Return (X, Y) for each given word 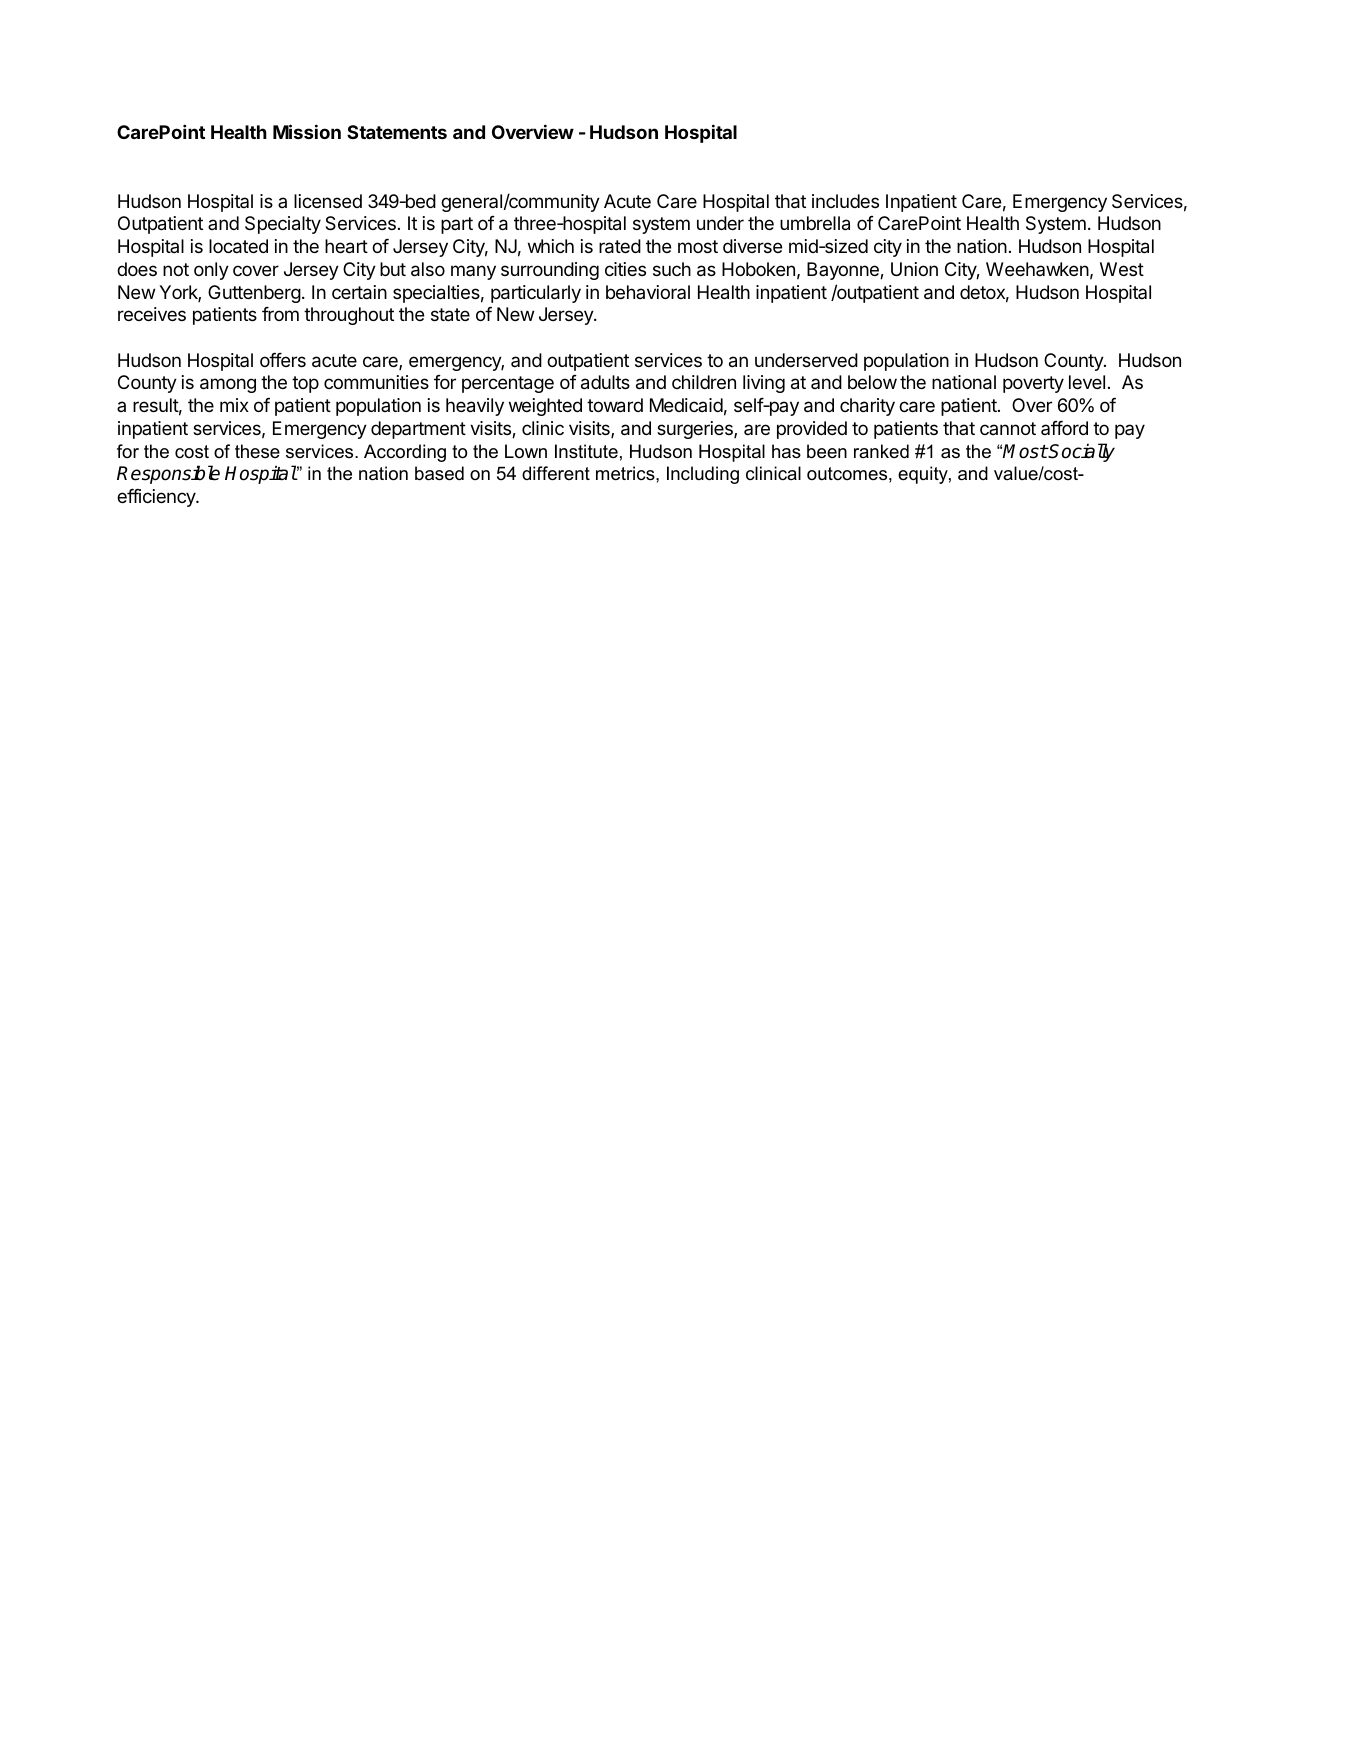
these (257, 451)
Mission (307, 131)
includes (845, 201)
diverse (752, 246)
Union (914, 269)
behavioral (648, 292)
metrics (626, 473)
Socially (1081, 452)
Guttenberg (254, 294)
